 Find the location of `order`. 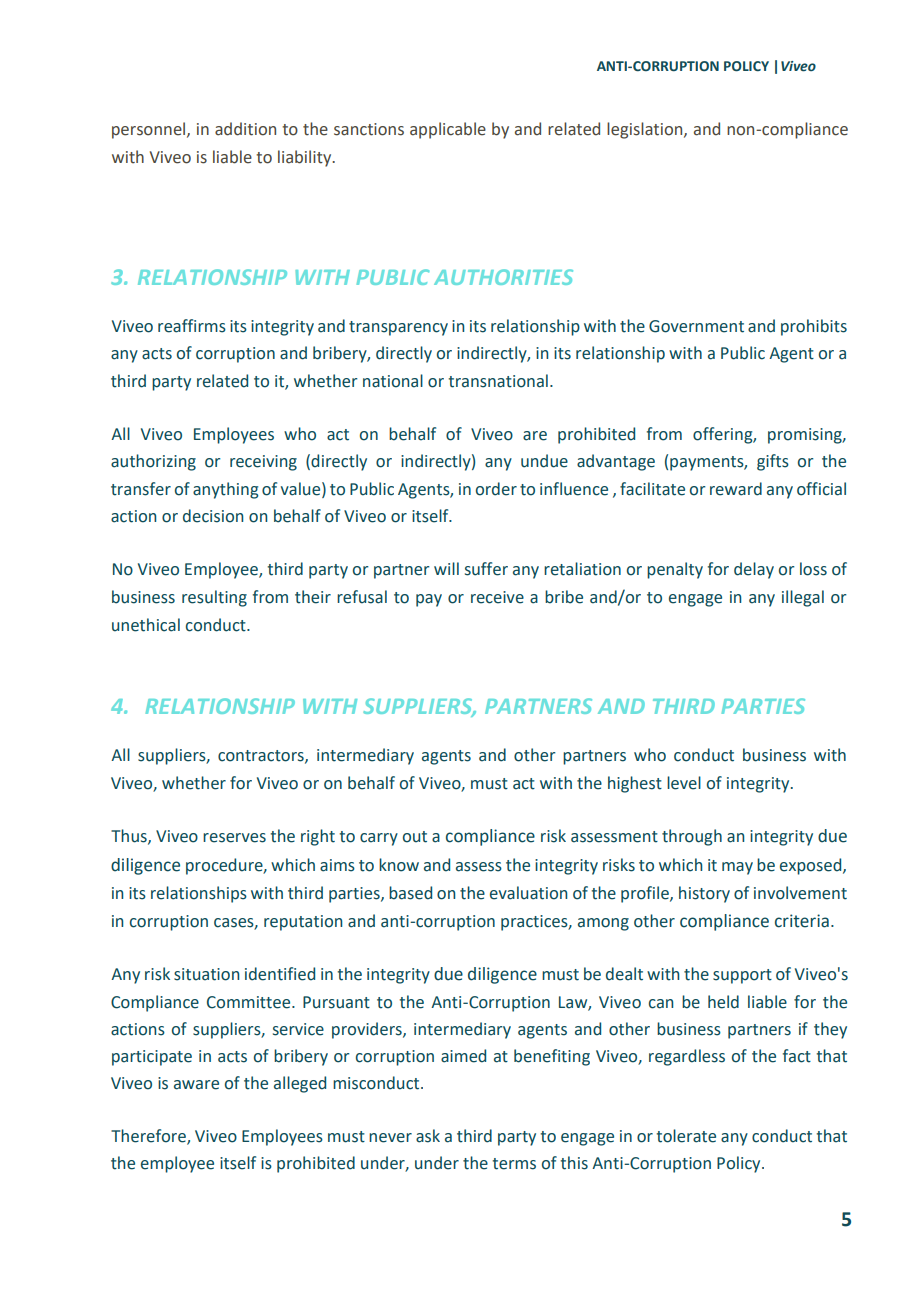

order is located at coordinates (496, 489).
